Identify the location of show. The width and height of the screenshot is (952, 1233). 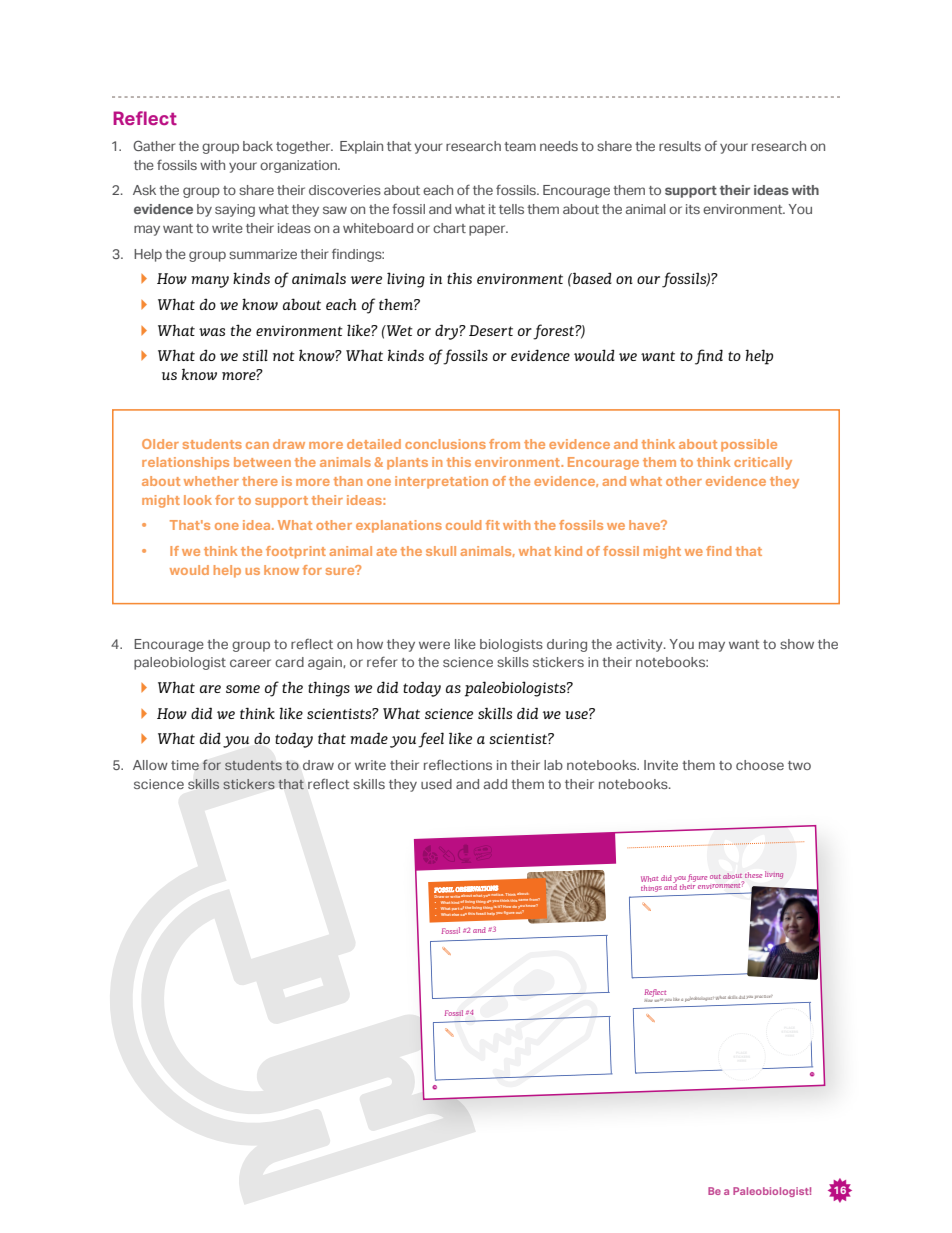
(797, 644).
